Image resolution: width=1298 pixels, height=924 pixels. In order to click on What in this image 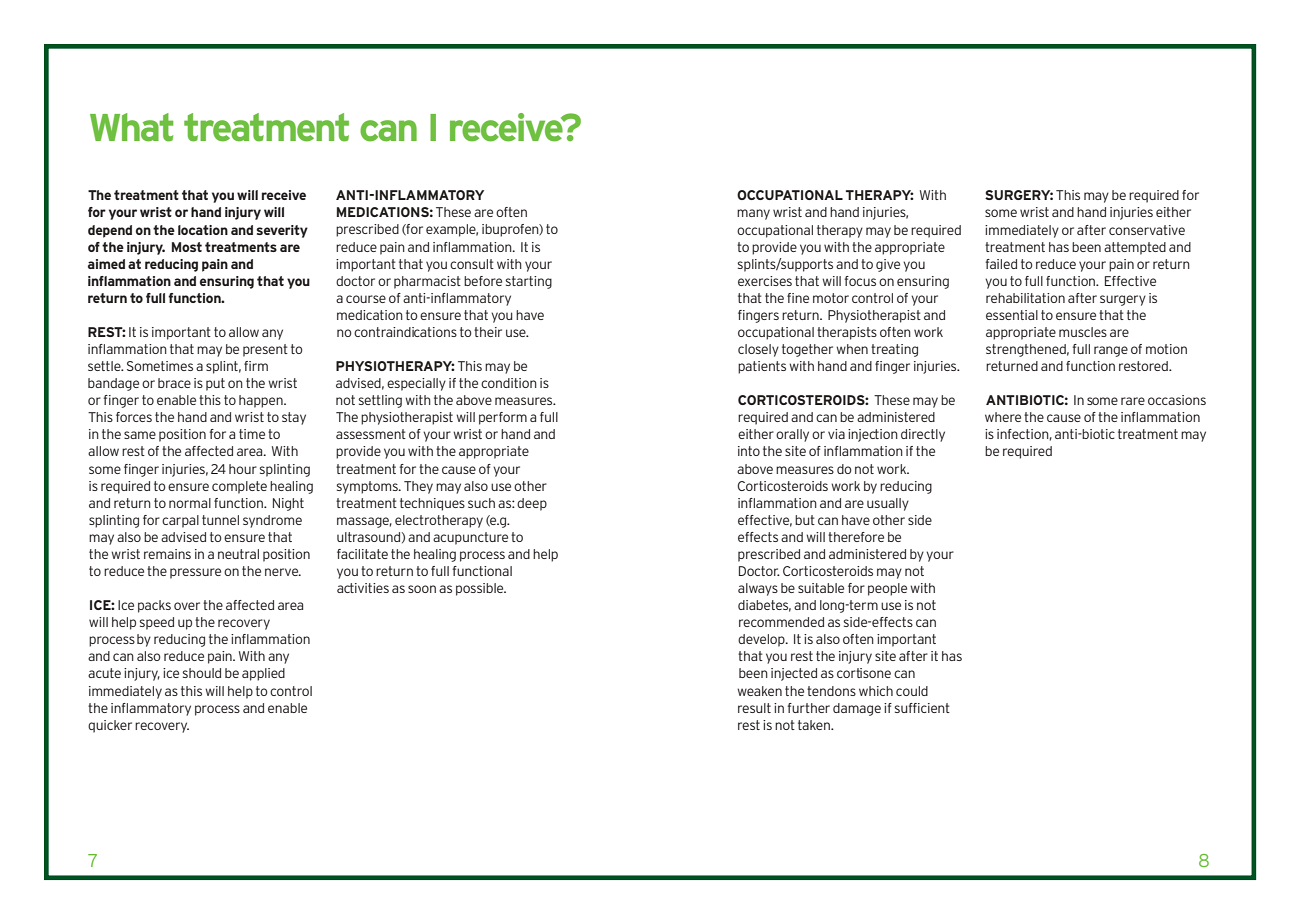, I will do `click(131, 127)`.
